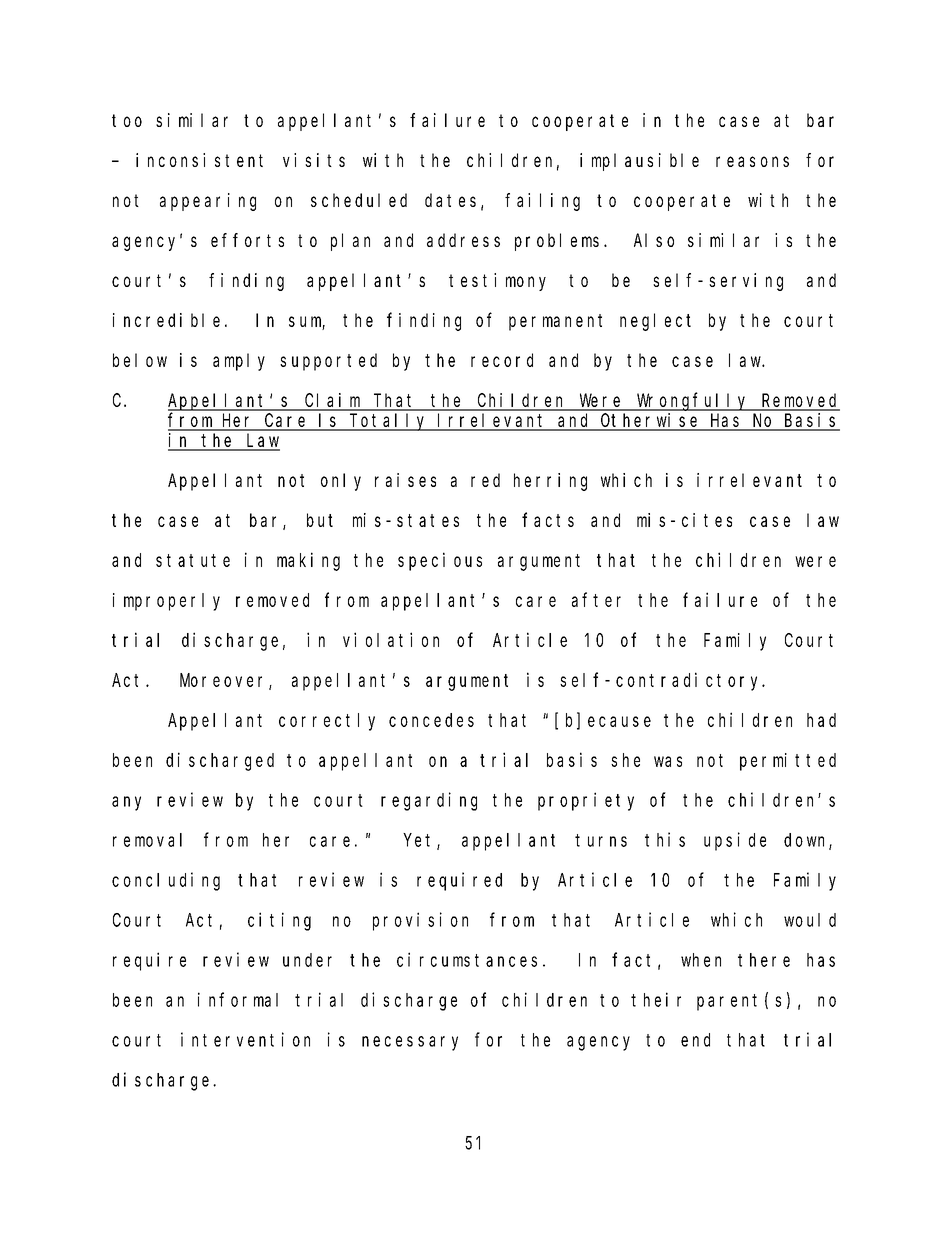  I want to click on permitted, so click(788, 762).
